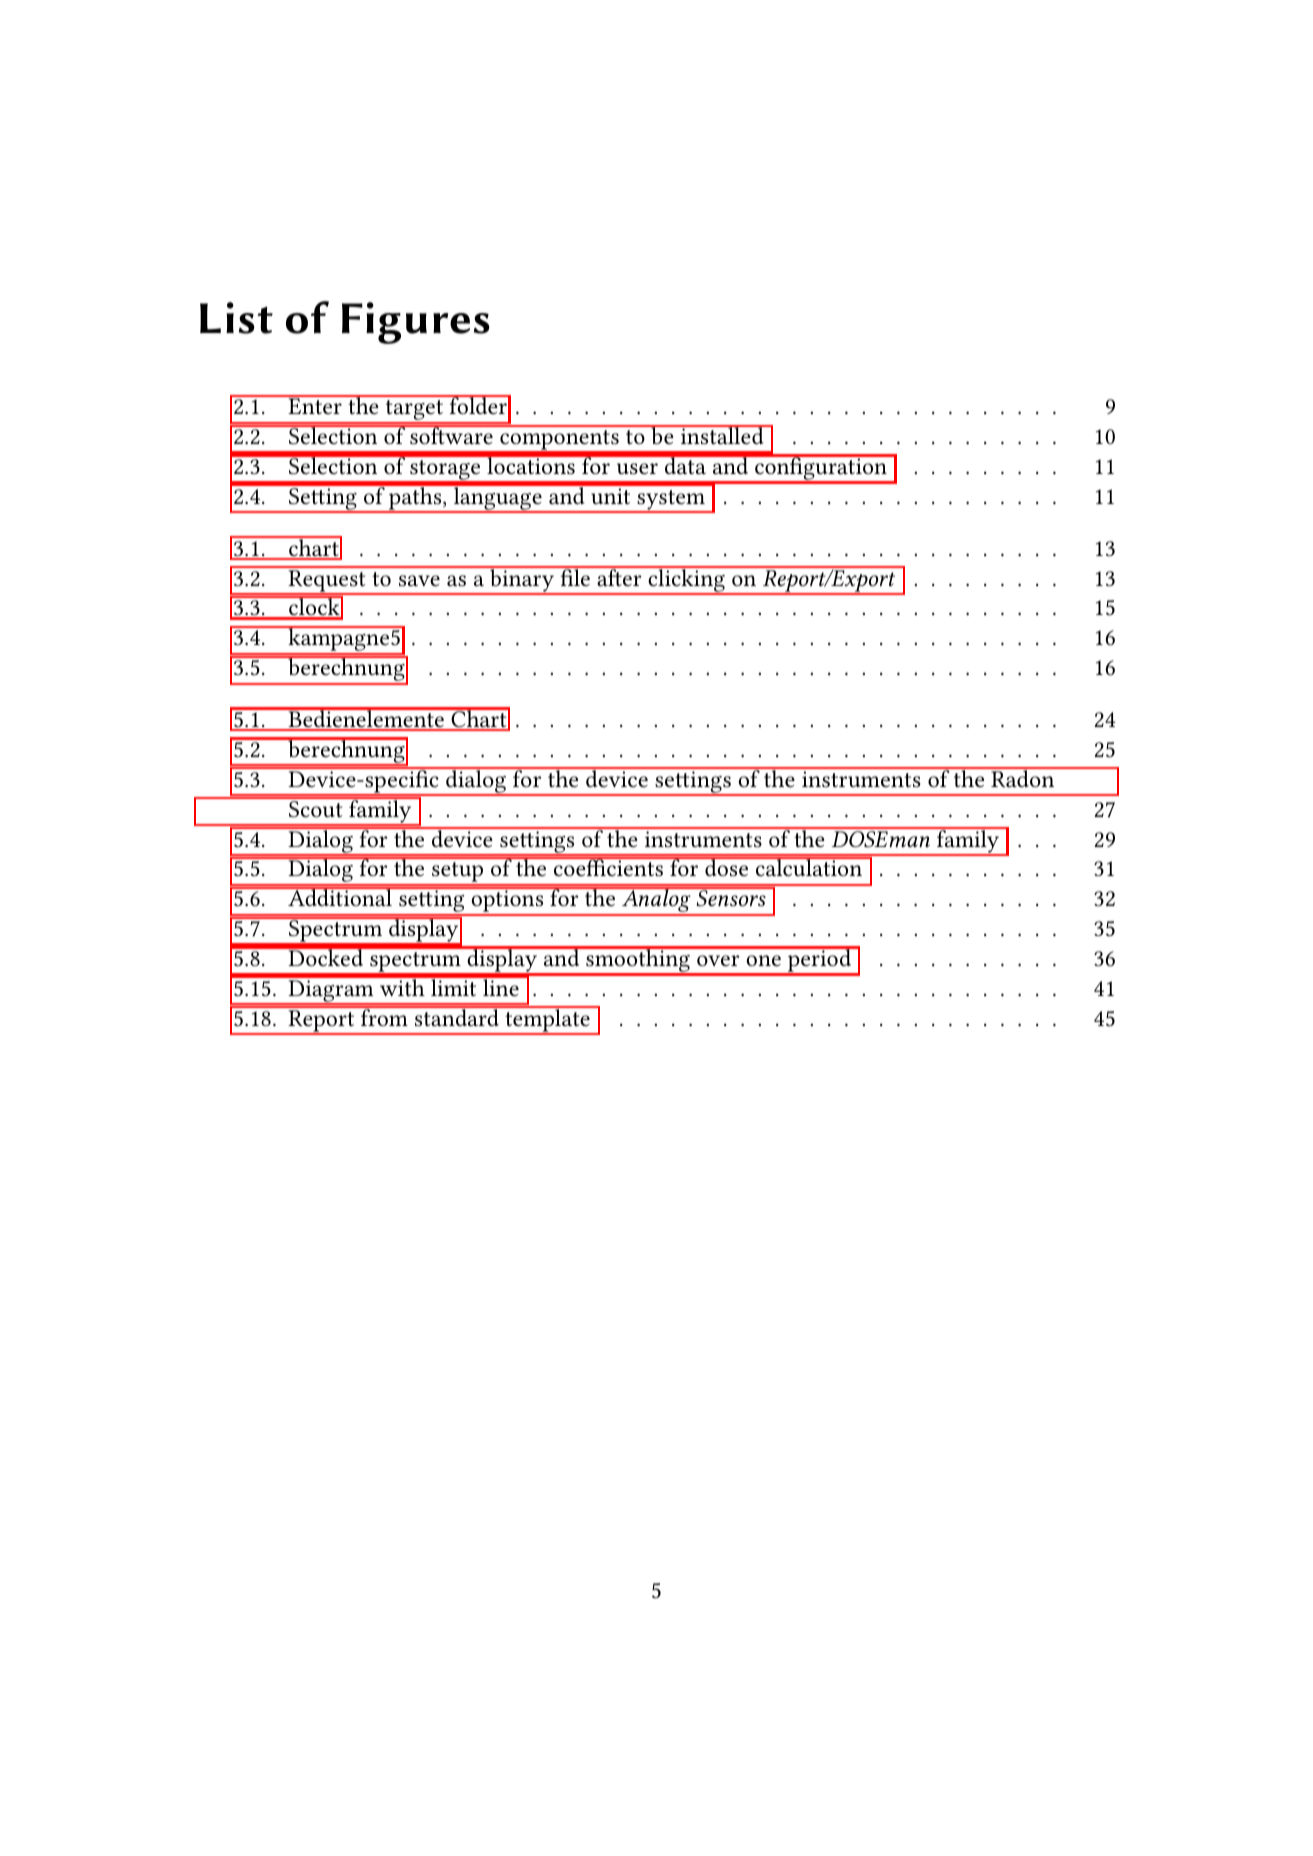  Describe the element at coordinates (451, 435) in the document. I see `software` at that location.
